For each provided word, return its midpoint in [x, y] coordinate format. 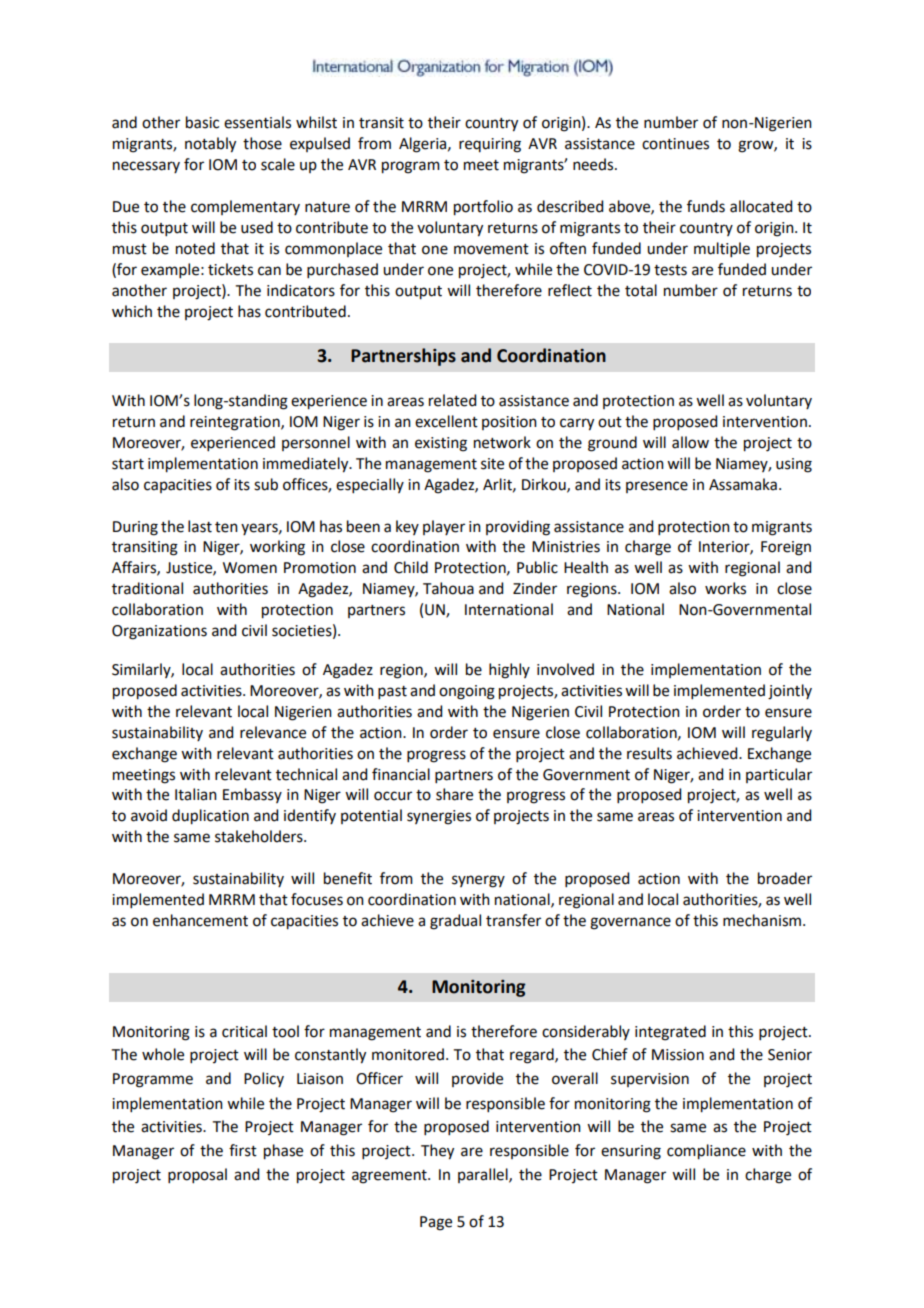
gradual [455, 922]
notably [210, 145]
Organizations [159, 632]
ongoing [467, 692]
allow [690, 442]
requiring [490, 145]
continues [675, 144]
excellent [446, 421]
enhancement [200, 920]
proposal [197, 1175]
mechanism [762, 920]
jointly [790, 692]
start [128, 464]
